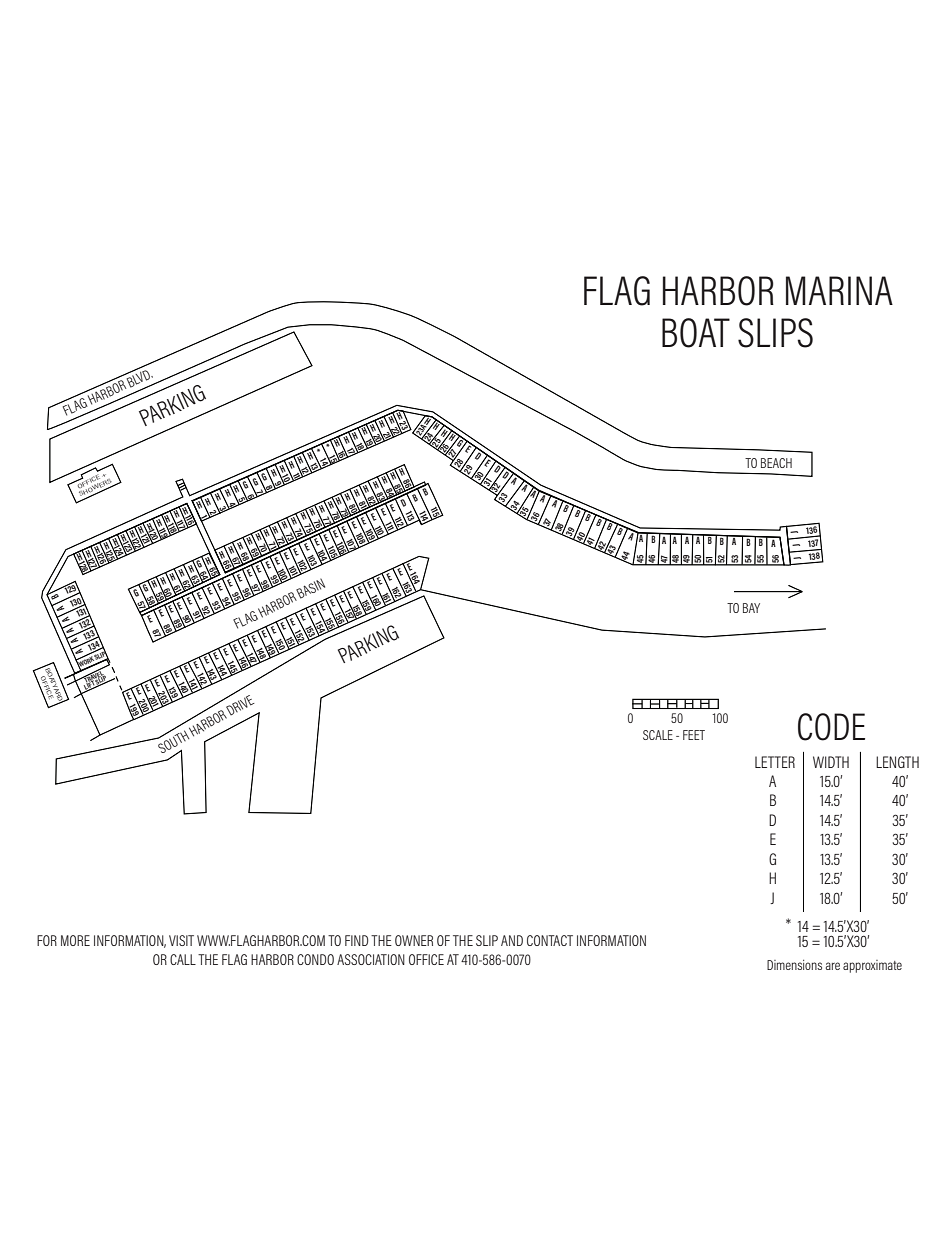 This page has width=952, height=1233. Describe the element at coordinates (550, 940) in the page. I see `CONTACT` at that location.
